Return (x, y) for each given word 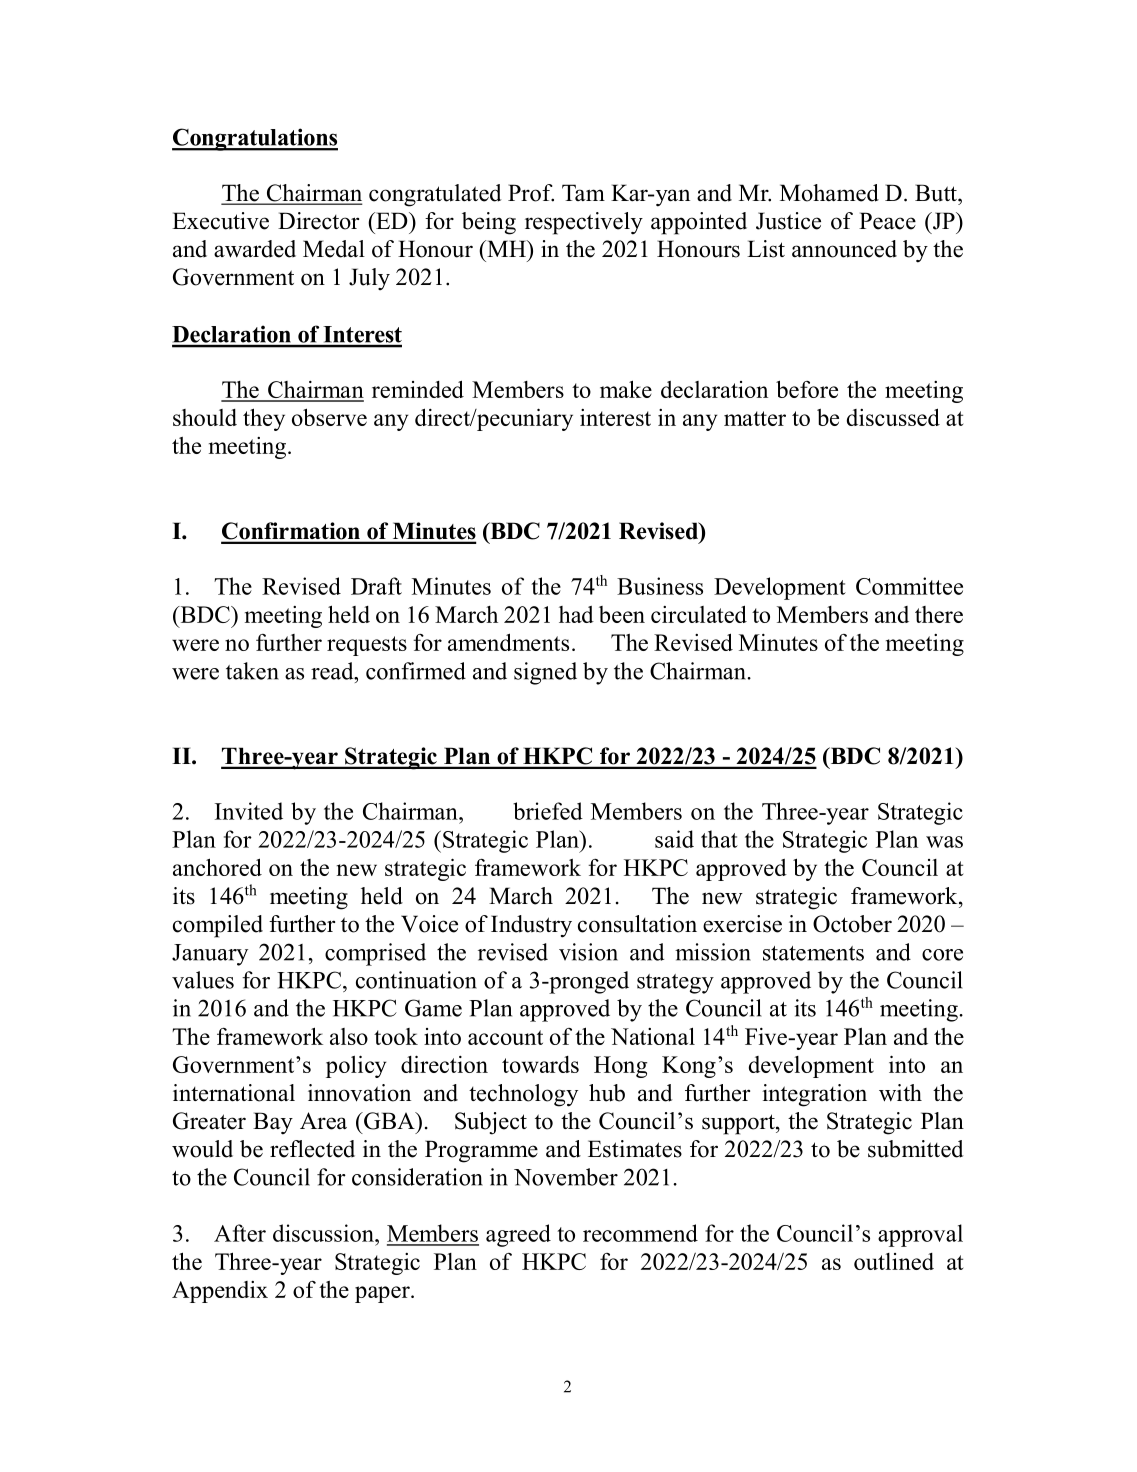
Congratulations (255, 139)
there (939, 614)
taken (252, 671)
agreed (518, 1235)
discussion (324, 1233)
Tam (583, 192)
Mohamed (829, 193)
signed (545, 673)
